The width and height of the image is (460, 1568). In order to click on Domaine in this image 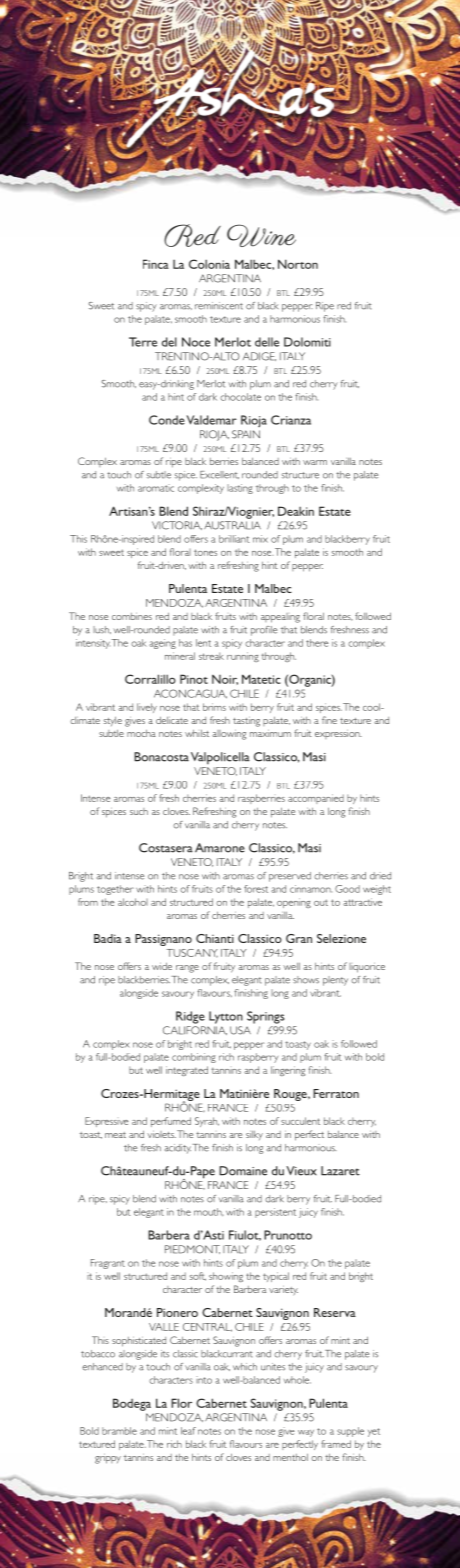, I will do `click(243, 1171)`.
